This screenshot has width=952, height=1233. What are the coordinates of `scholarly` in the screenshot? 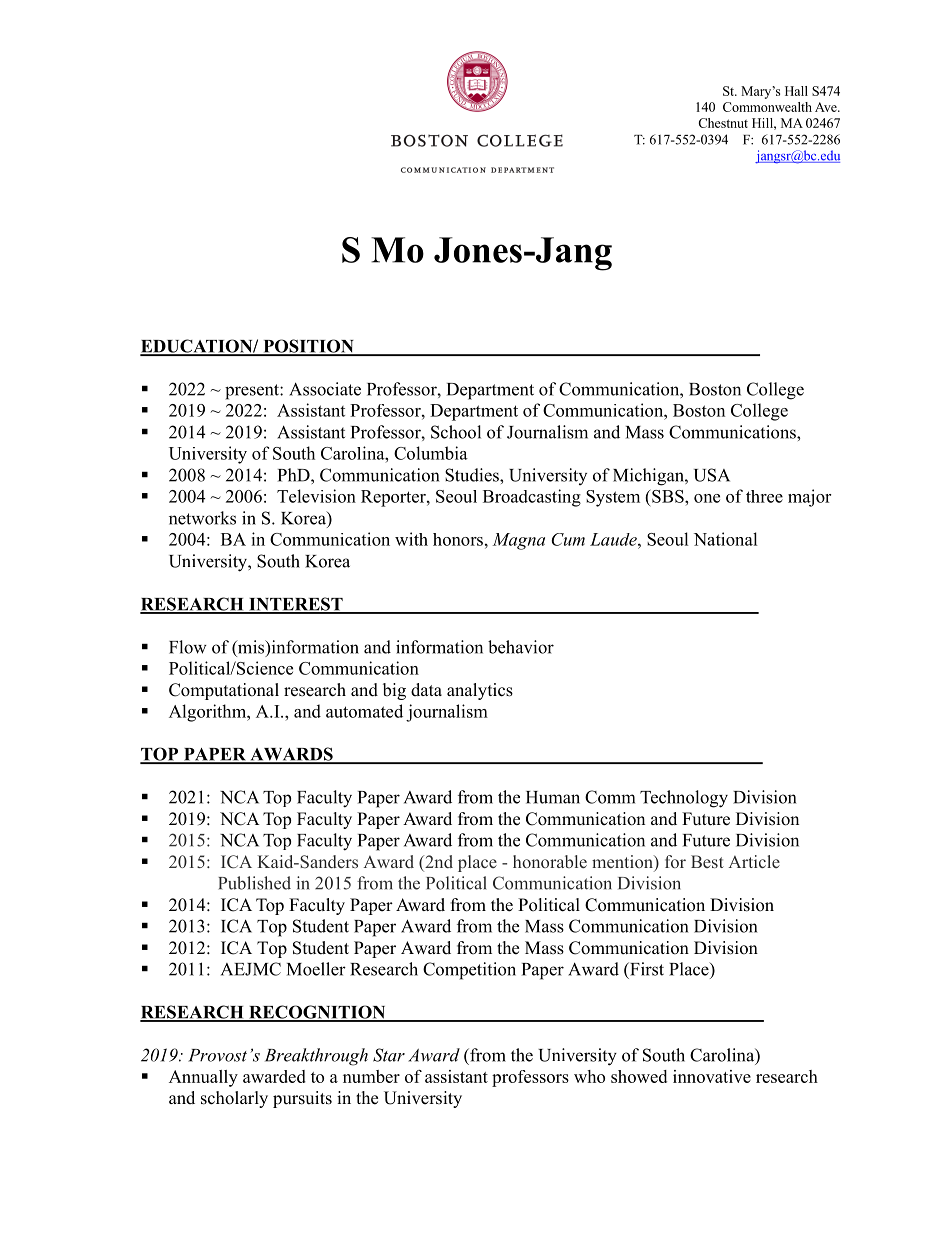 It's located at (234, 1099).
